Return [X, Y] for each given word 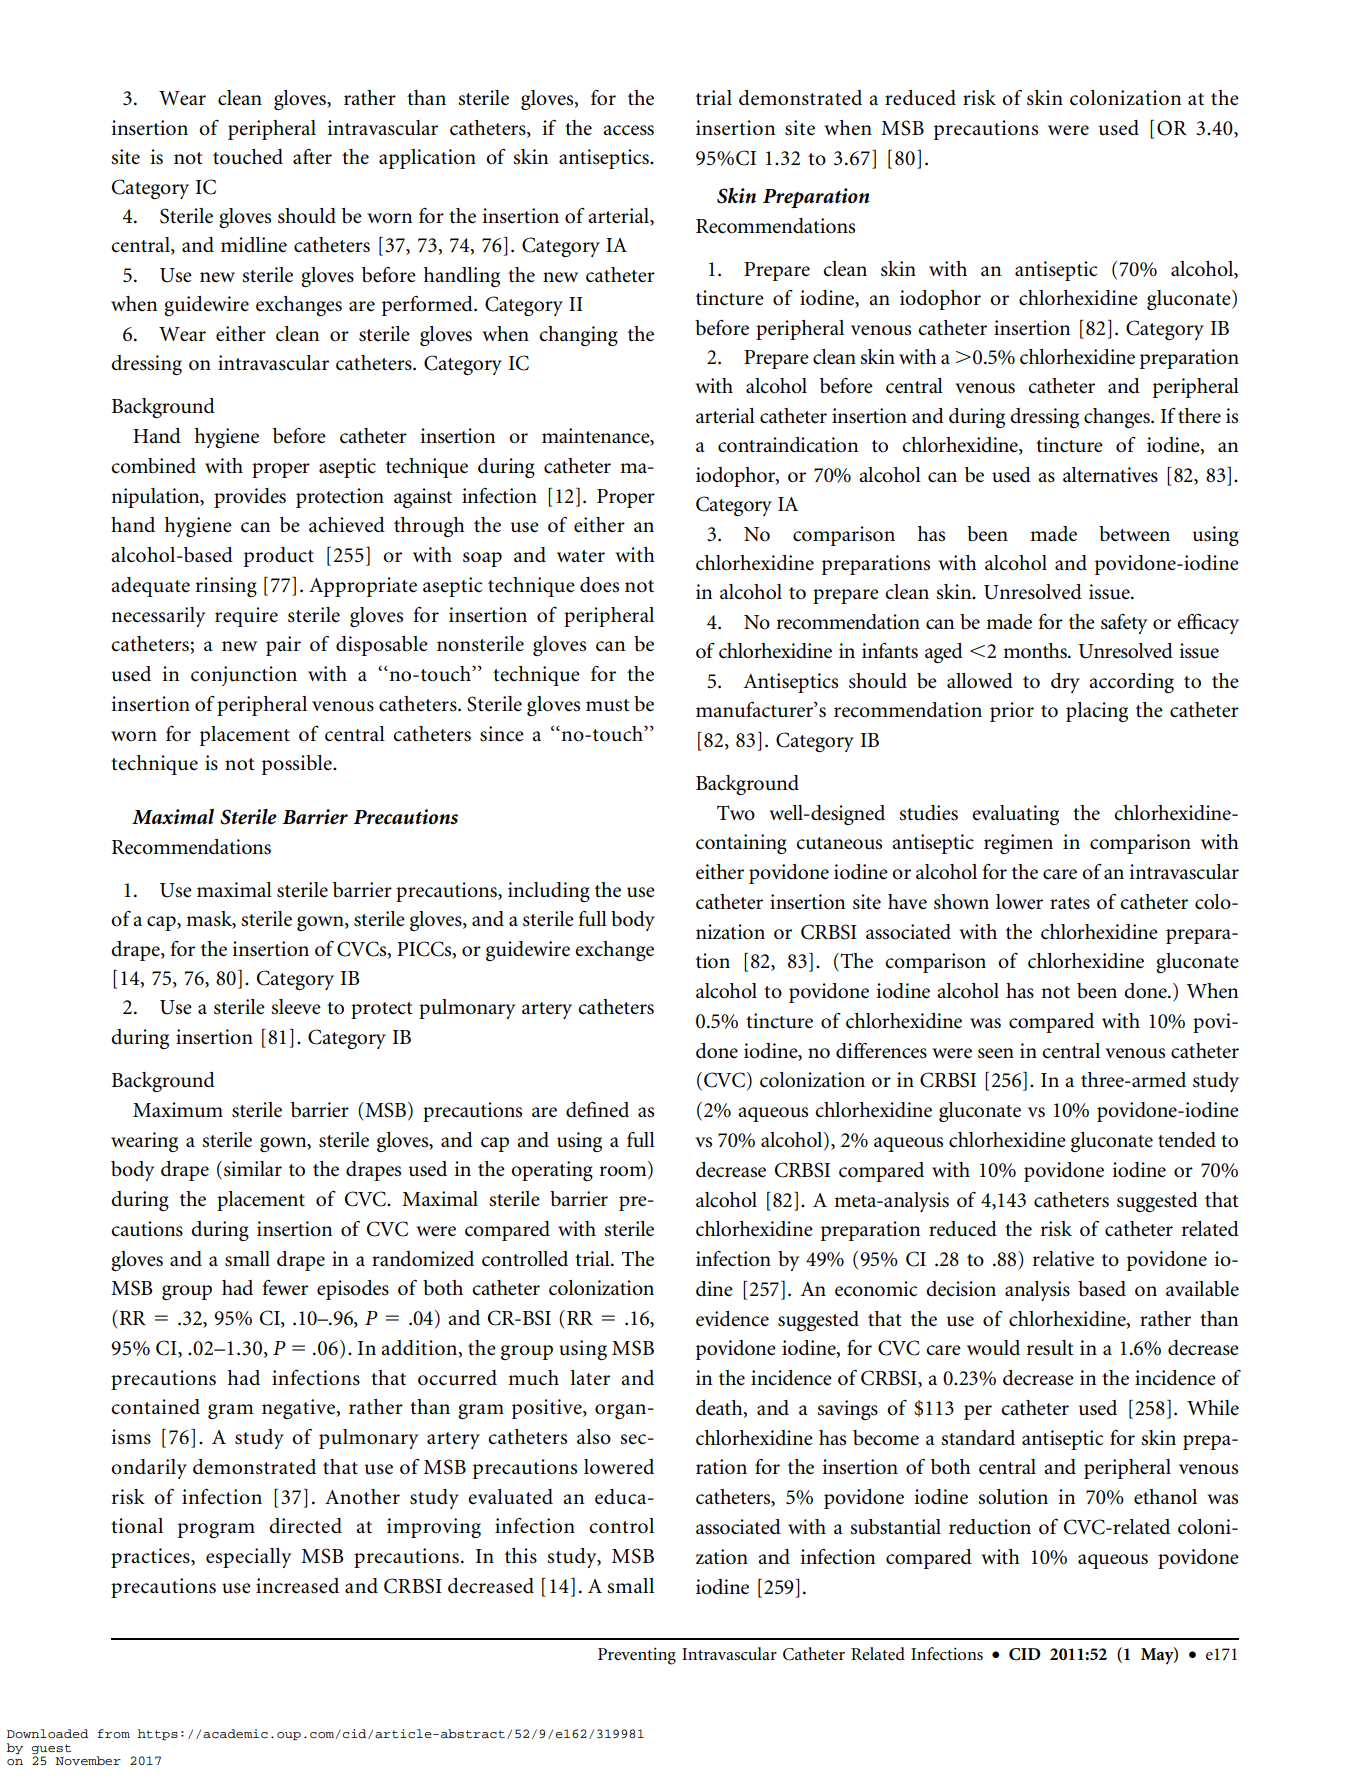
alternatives [1110, 475]
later [590, 1378]
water [581, 556]
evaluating [1015, 815]
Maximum [178, 1110]
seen [996, 1053]
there [1199, 416]
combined [153, 466]
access [628, 130]
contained [155, 1407]
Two [736, 813]
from [114, 1733]
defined [597, 1109]
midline [254, 245]
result [1050, 1348]
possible [298, 765]
